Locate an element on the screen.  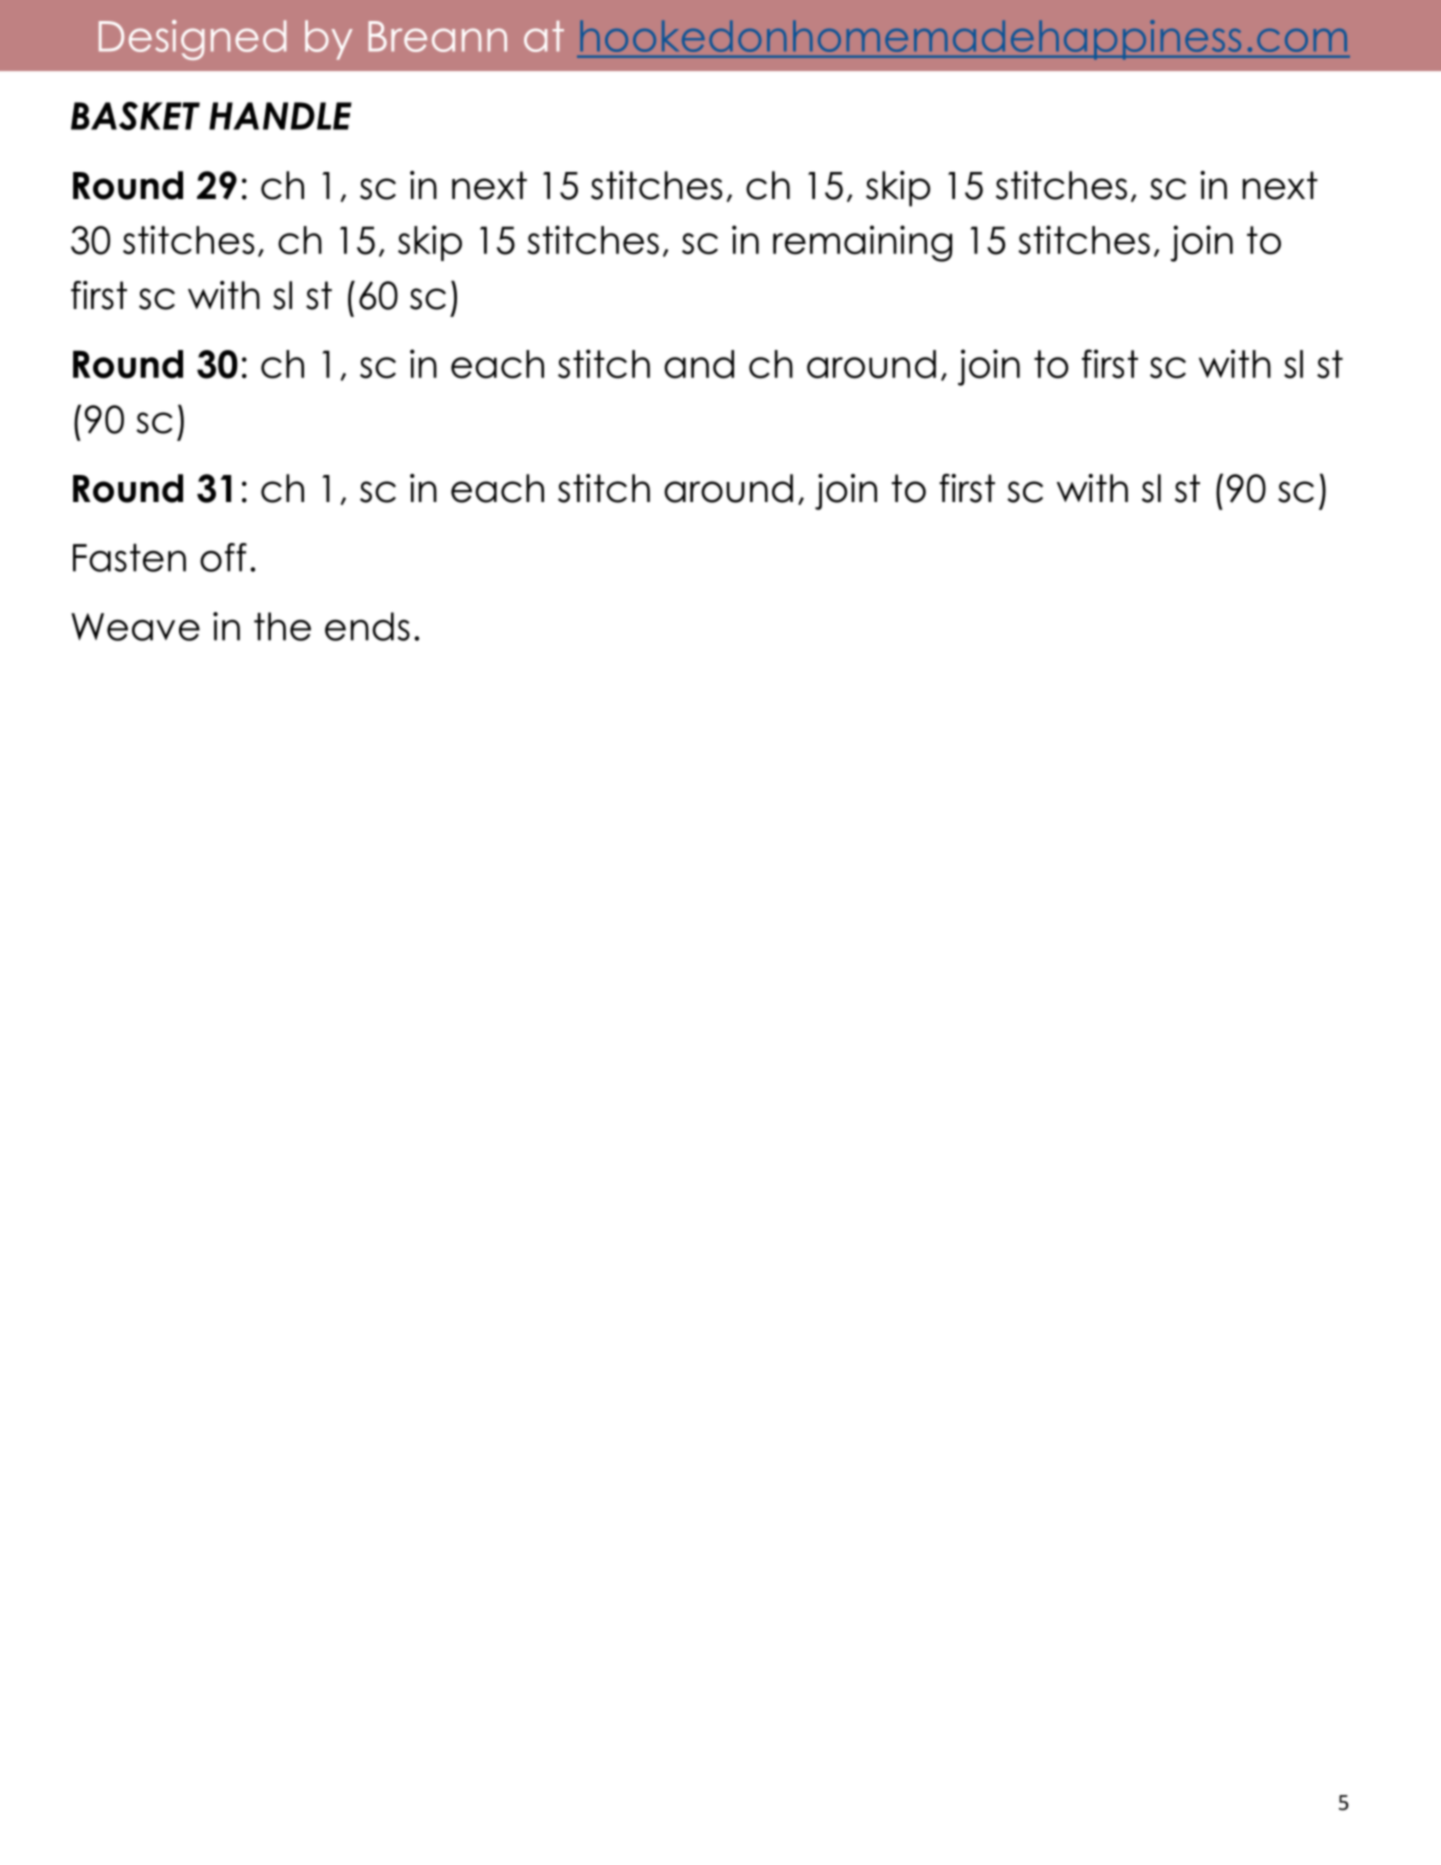
off is located at coordinates (223, 557).
